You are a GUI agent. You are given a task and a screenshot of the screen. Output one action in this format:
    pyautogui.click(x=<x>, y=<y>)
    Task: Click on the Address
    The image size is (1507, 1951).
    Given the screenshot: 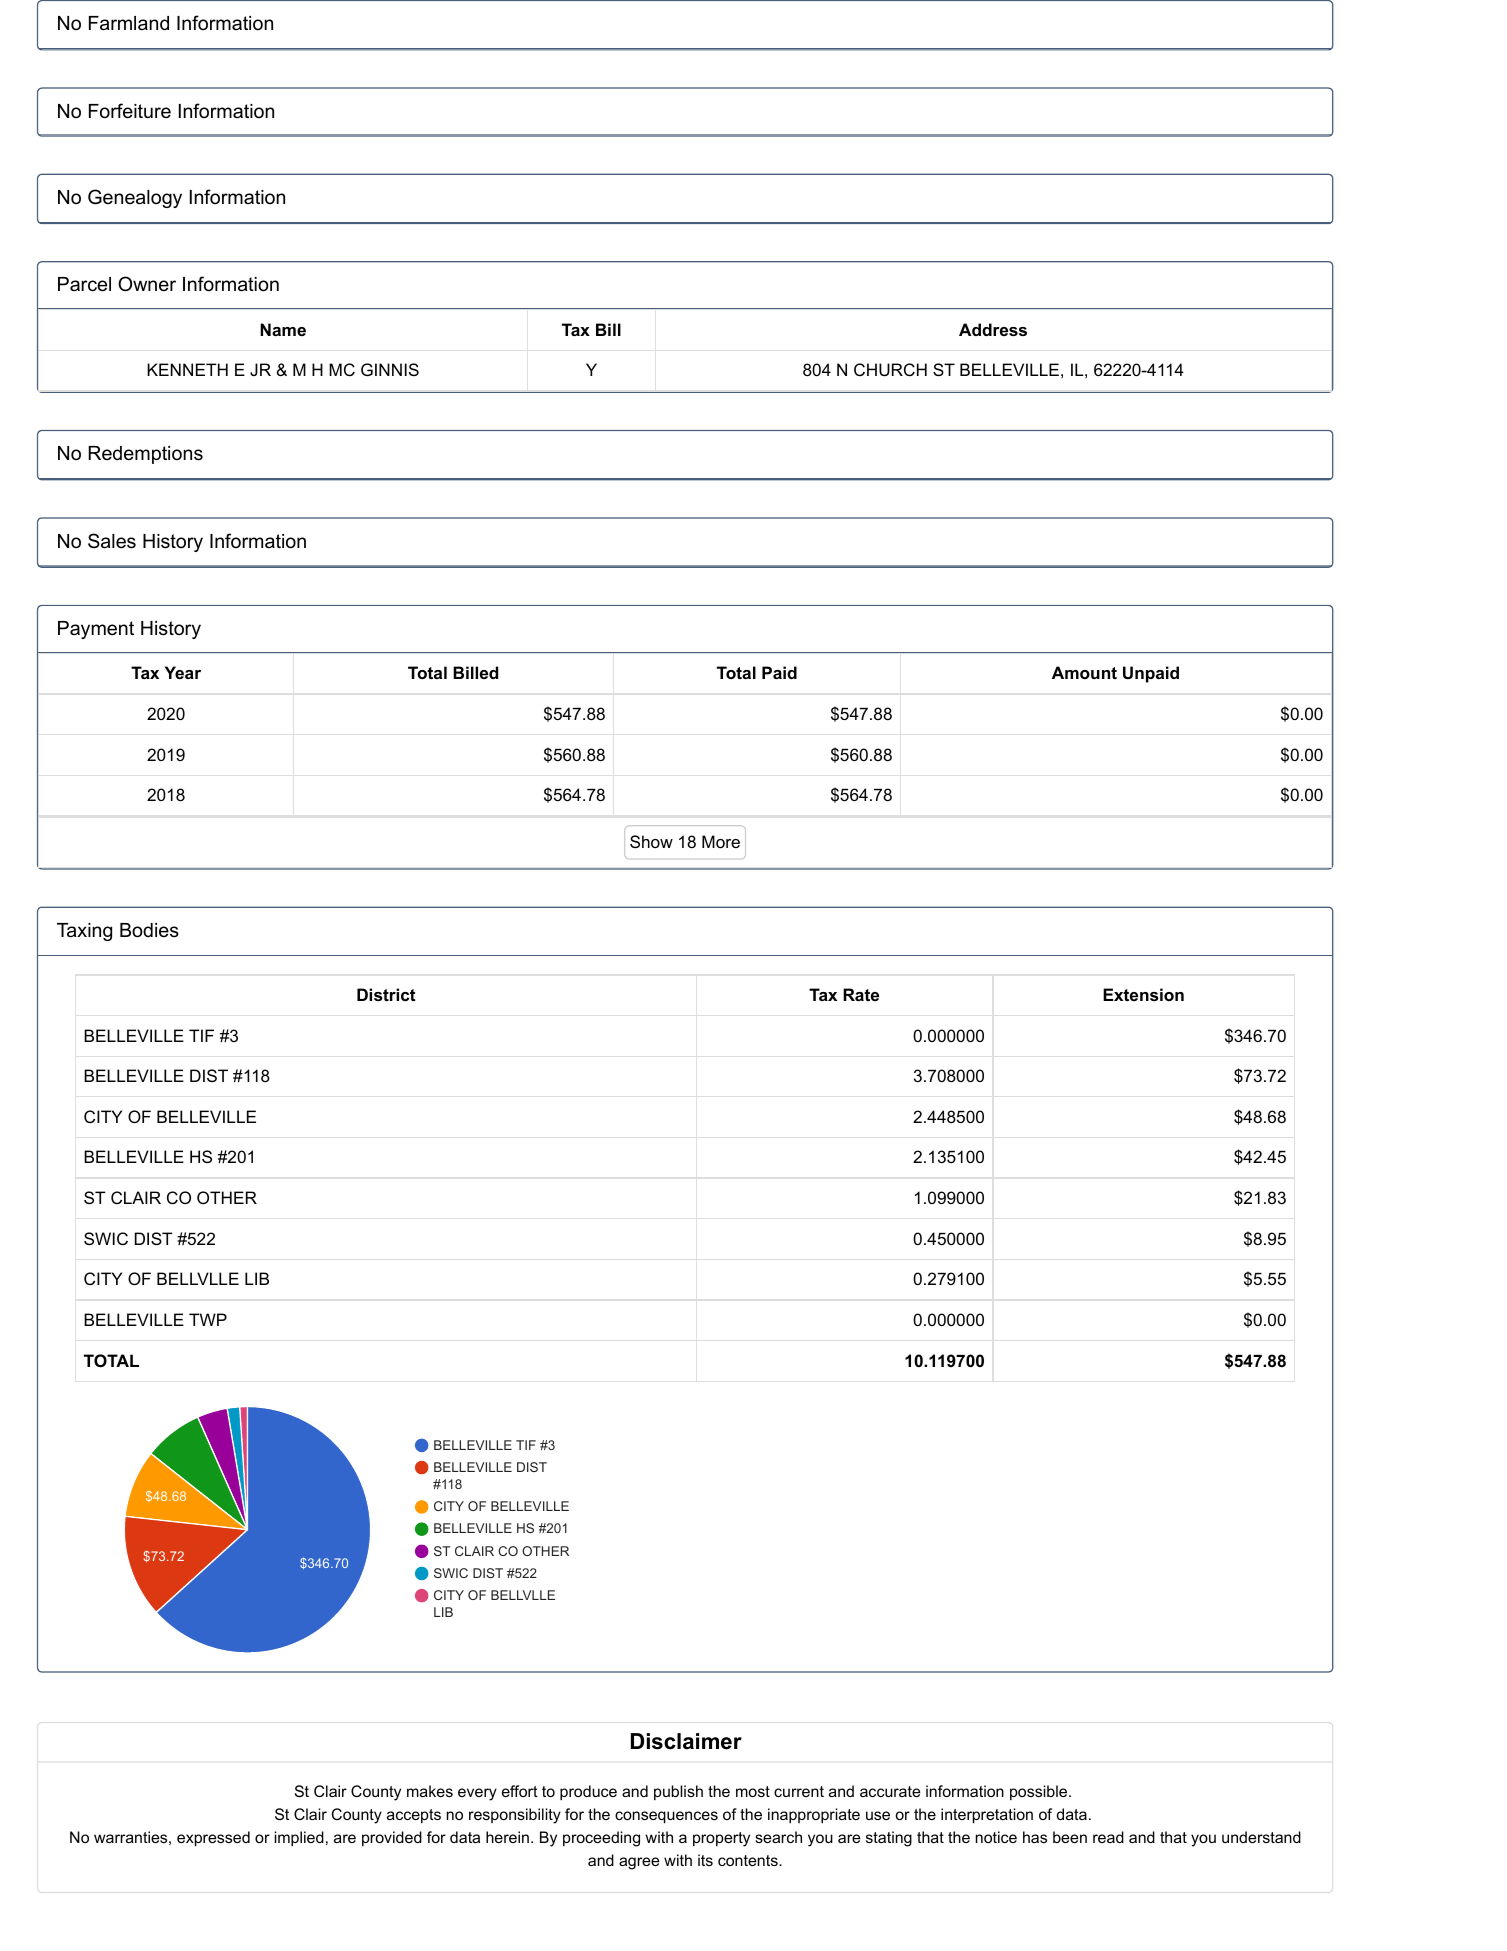 What is the action you would take?
    pyautogui.click(x=993, y=329)
